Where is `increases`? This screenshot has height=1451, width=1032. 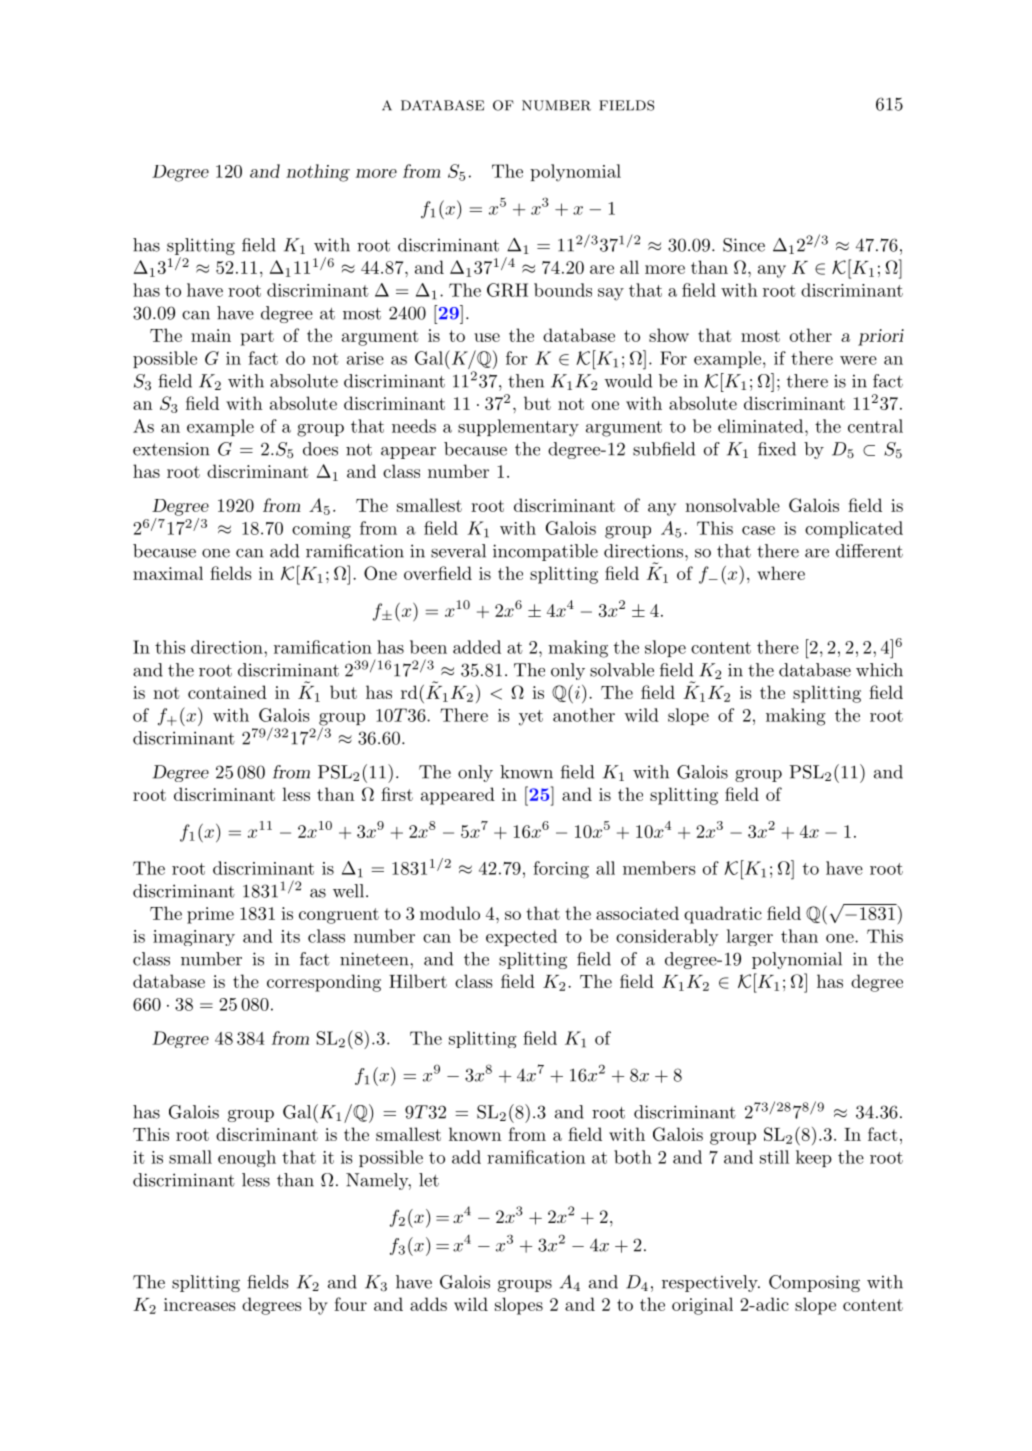
increases is located at coordinates (200, 1304).
